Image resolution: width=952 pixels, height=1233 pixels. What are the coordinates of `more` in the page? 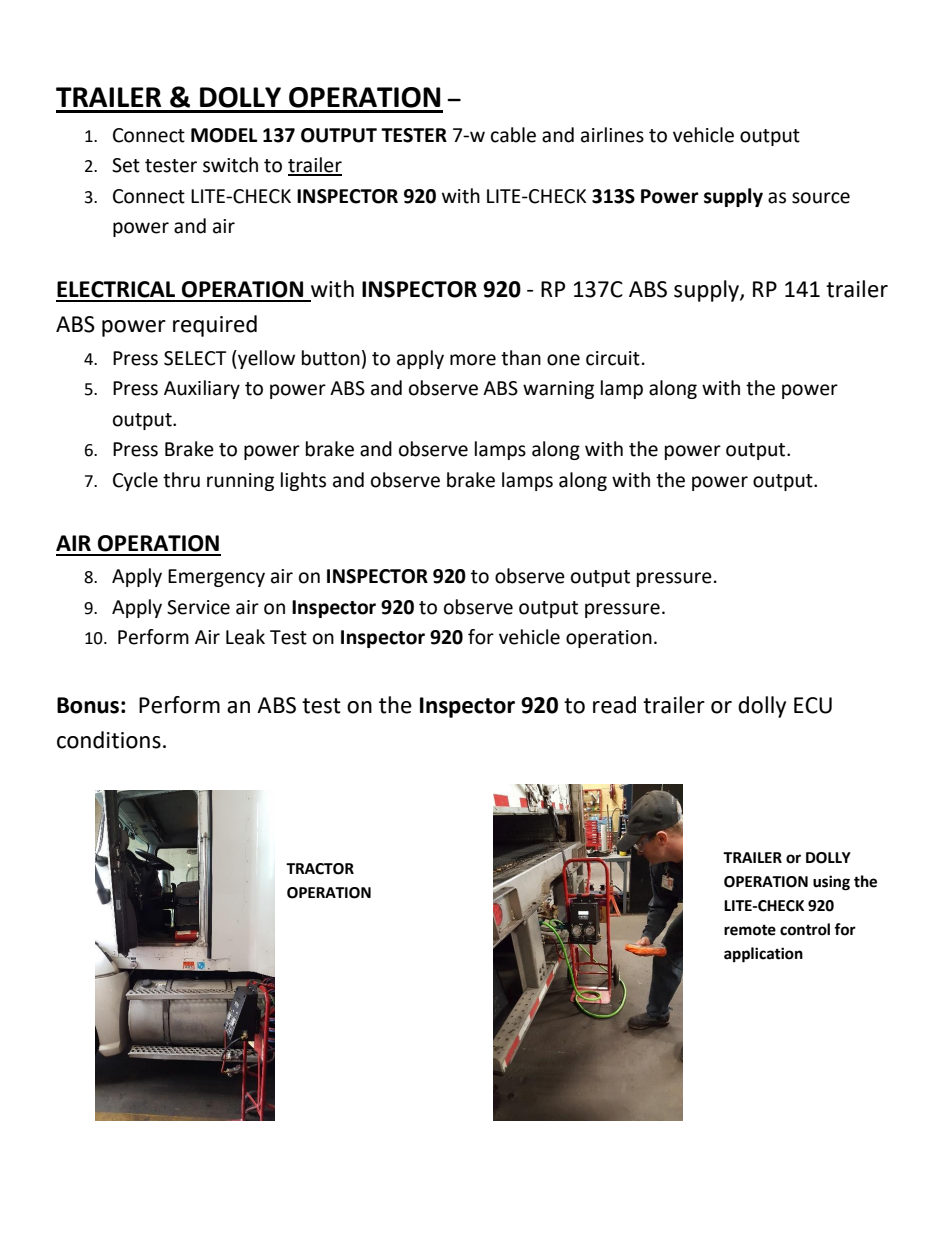 It's located at (473, 360).
